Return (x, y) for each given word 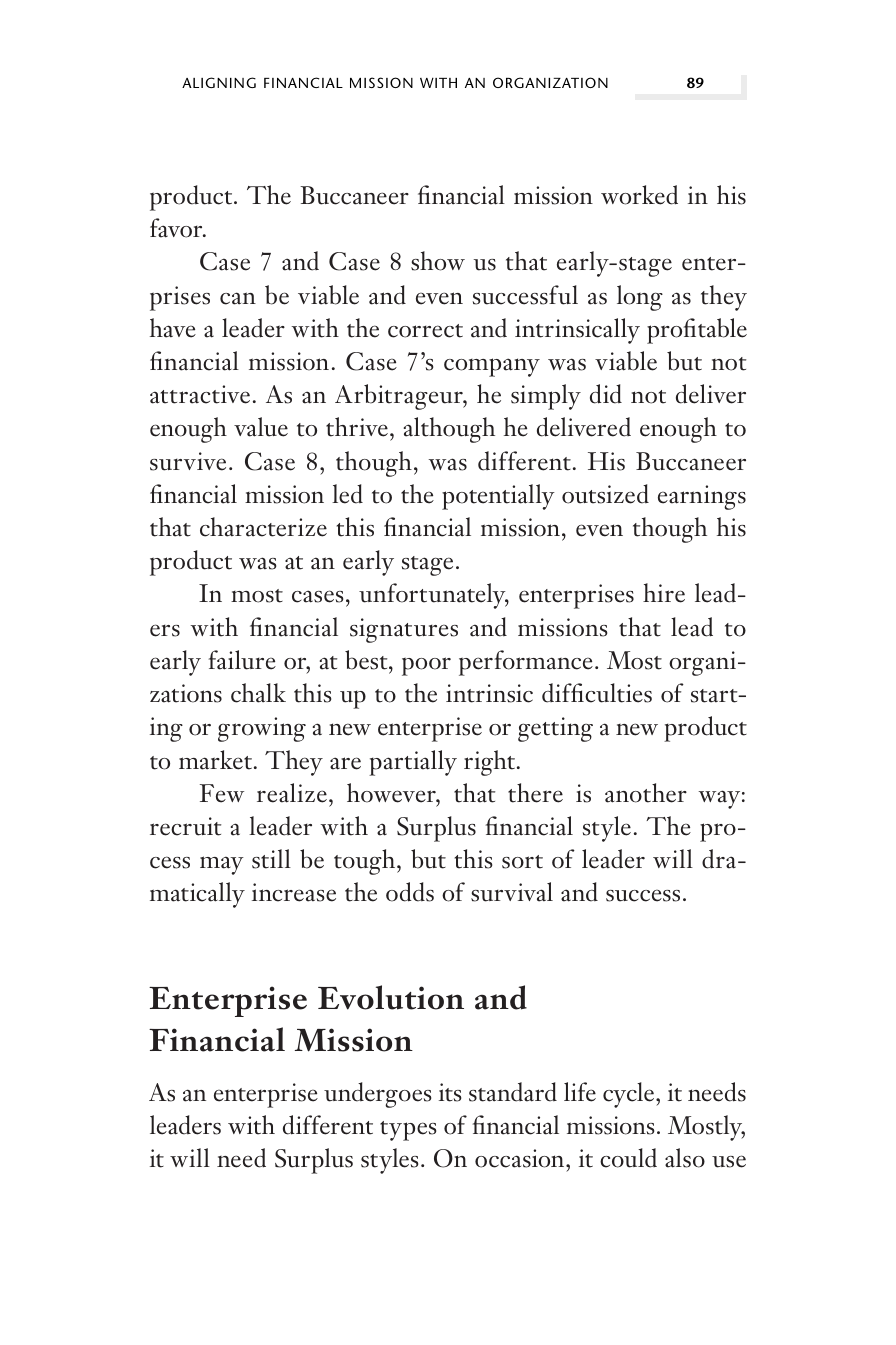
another (646, 793)
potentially (498, 497)
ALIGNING (219, 82)
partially (413, 763)
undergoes (377, 1095)
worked (639, 195)
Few (222, 793)
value (261, 427)
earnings (702, 497)
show (438, 261)
